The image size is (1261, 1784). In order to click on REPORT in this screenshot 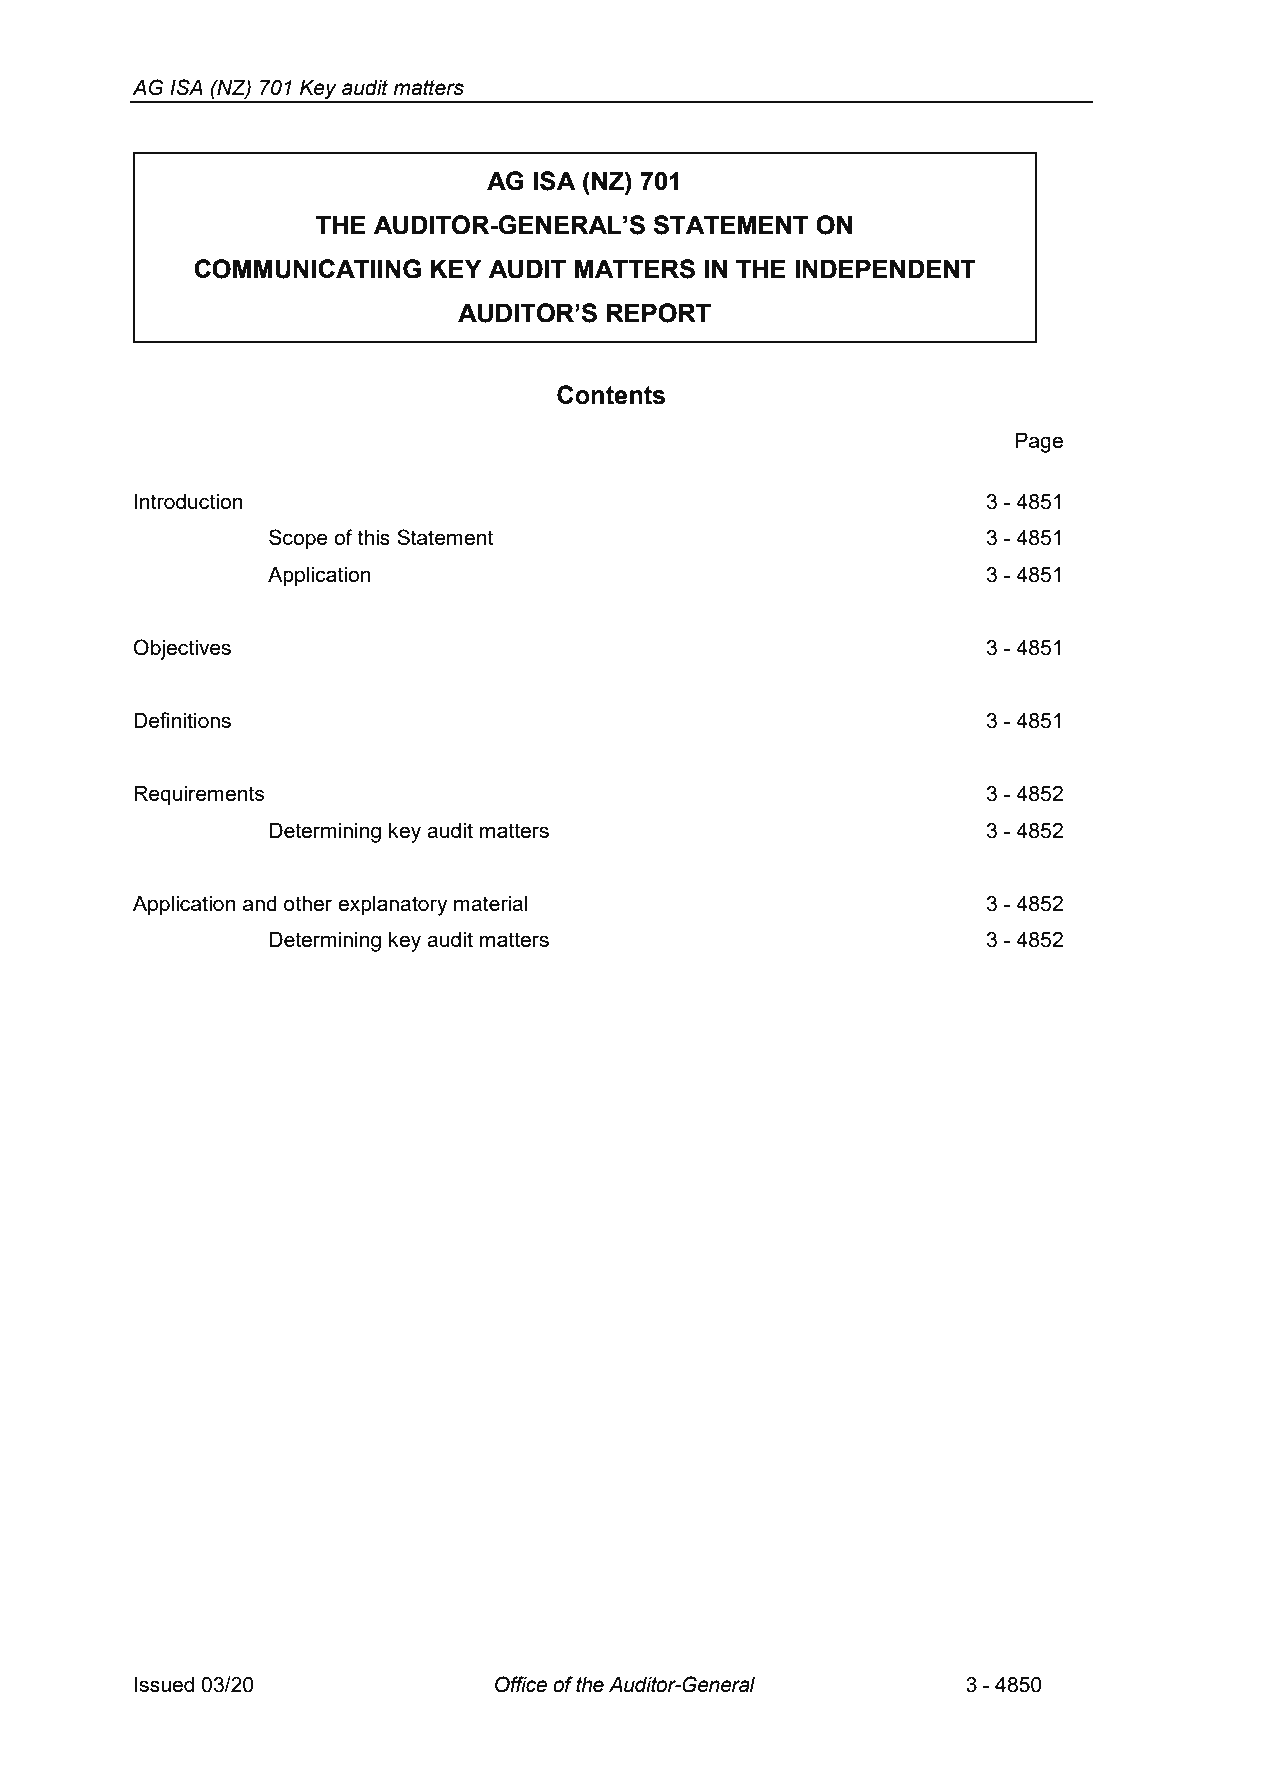, I will do `click(659, 313)`.
